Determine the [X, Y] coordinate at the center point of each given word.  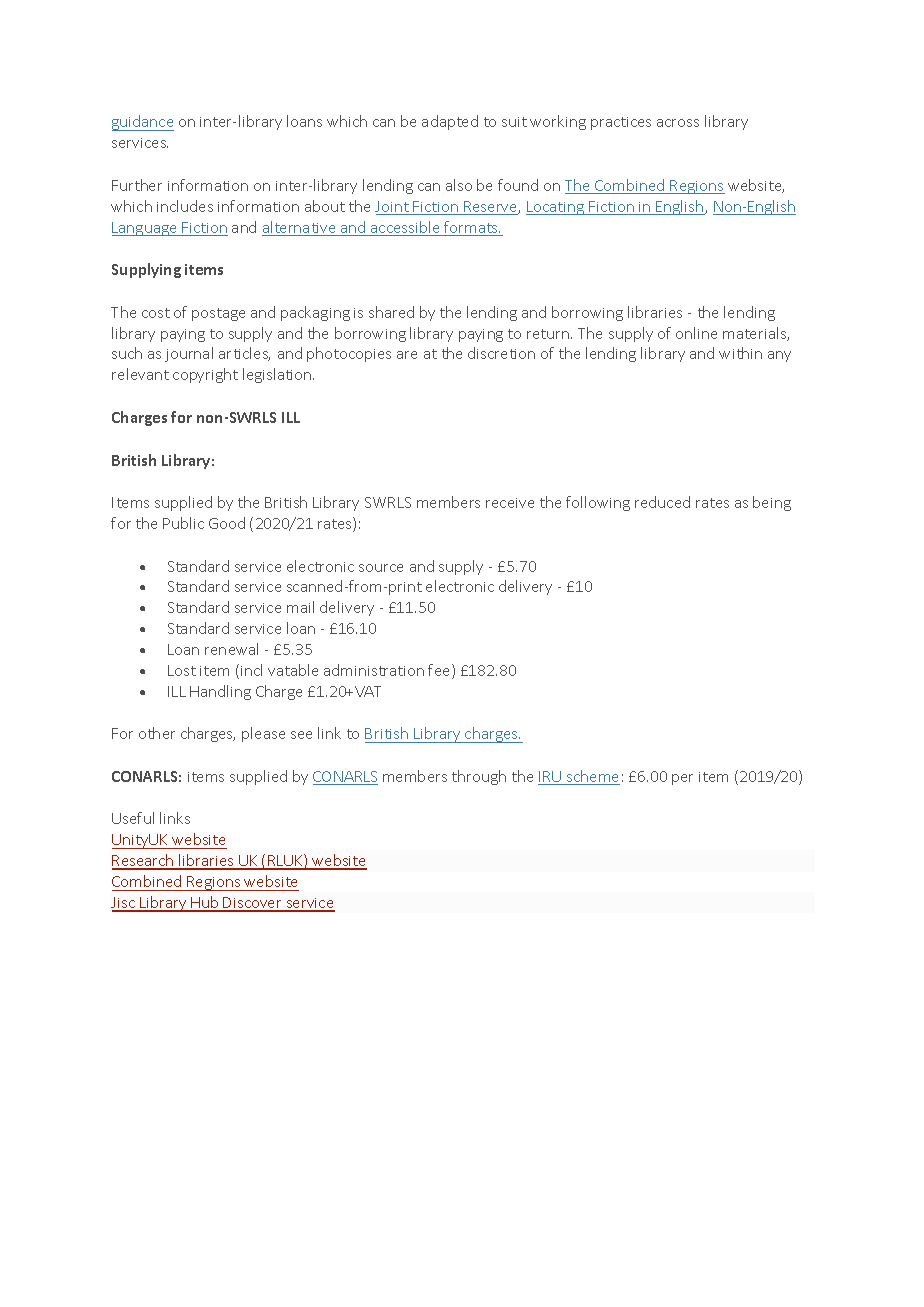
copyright [205, 375]
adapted [450, 122]
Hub [205, 903]
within [740, 353]
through [479, 777]
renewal [231, 649]
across [678, 123]
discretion [501, 353]
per [682, 779]
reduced [662, 502]
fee [440, 671]
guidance [143, 123]
